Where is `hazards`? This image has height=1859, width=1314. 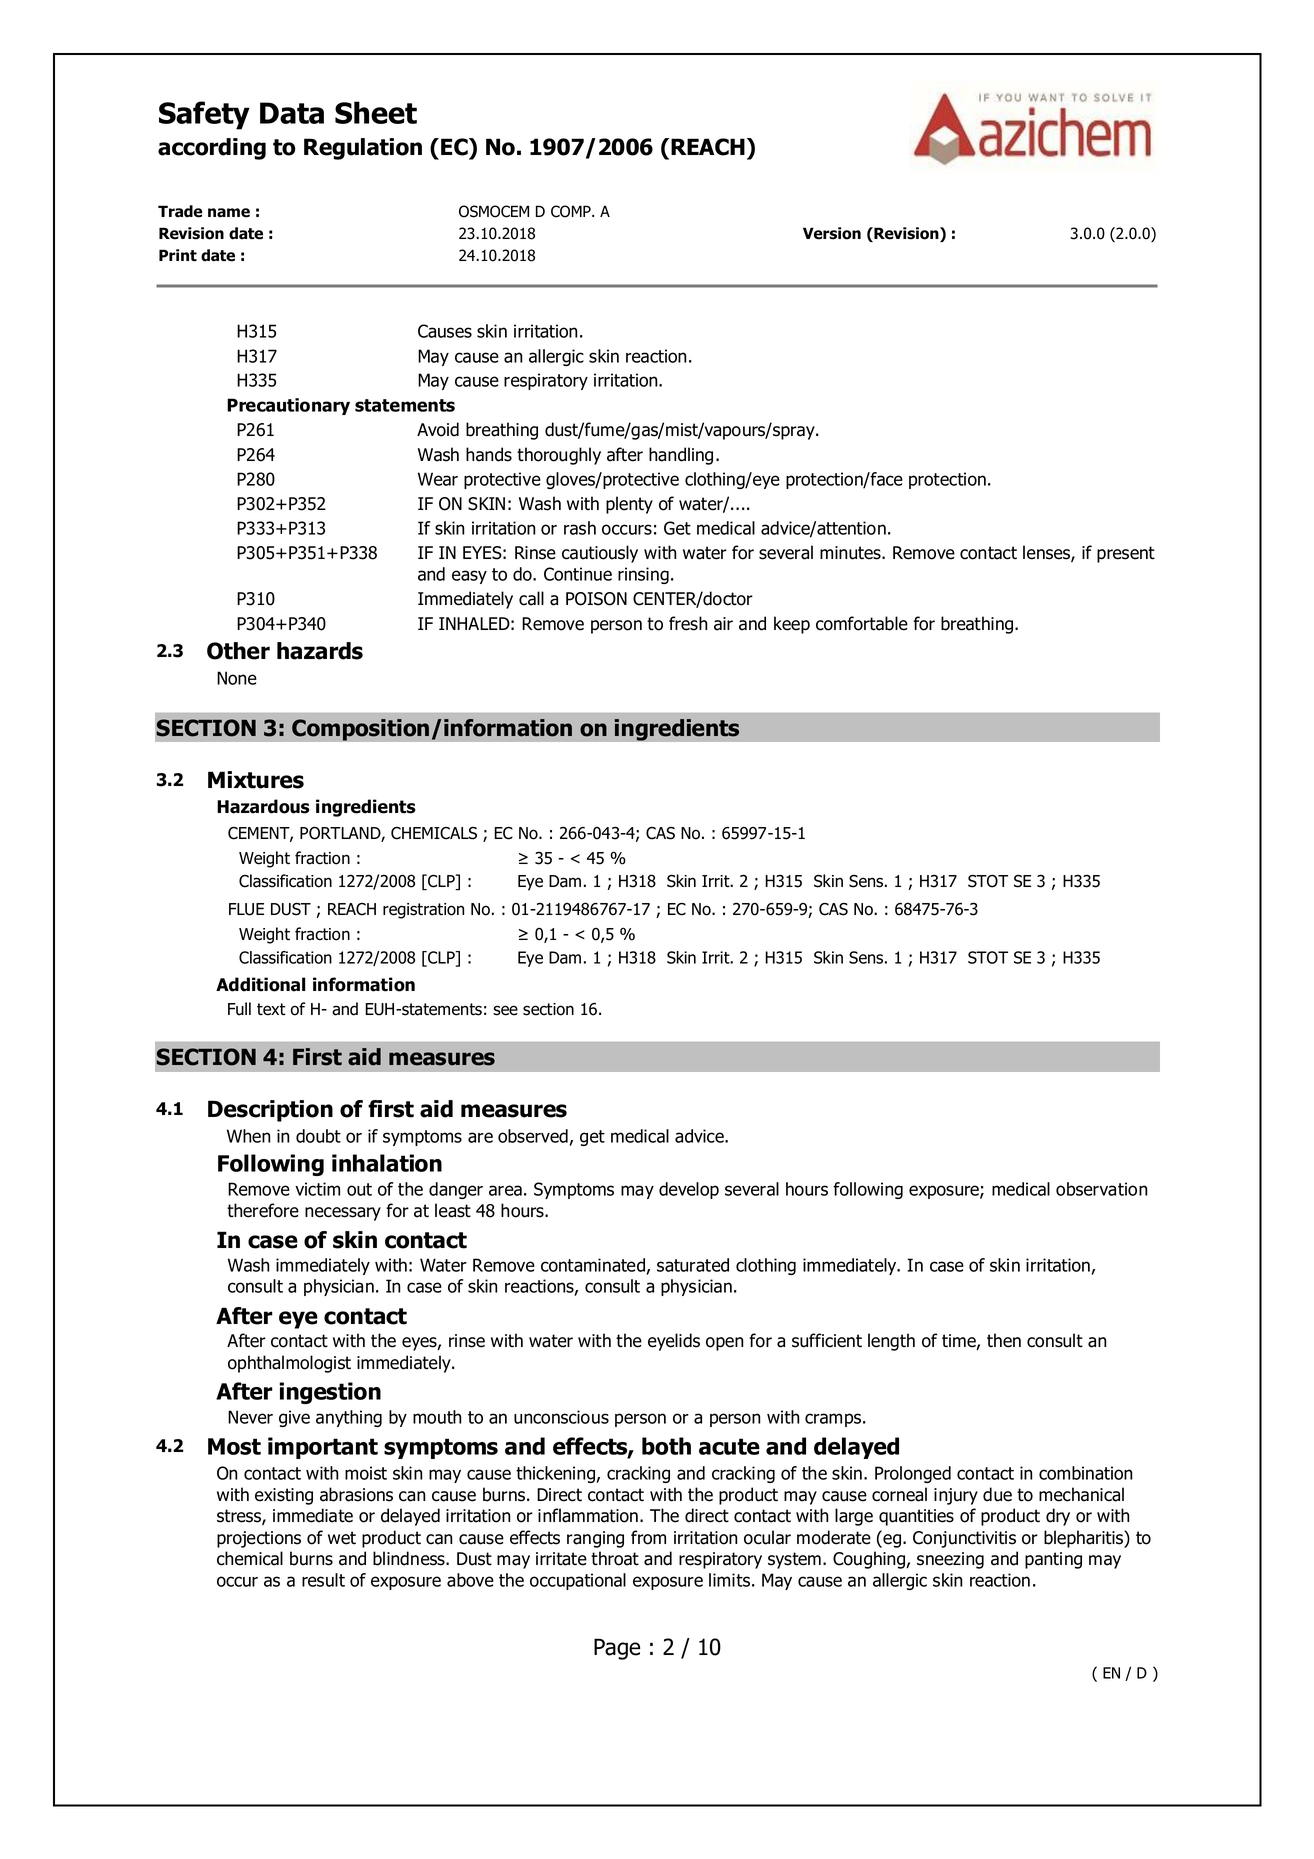 hazards is located at coordinates (320, 651).
